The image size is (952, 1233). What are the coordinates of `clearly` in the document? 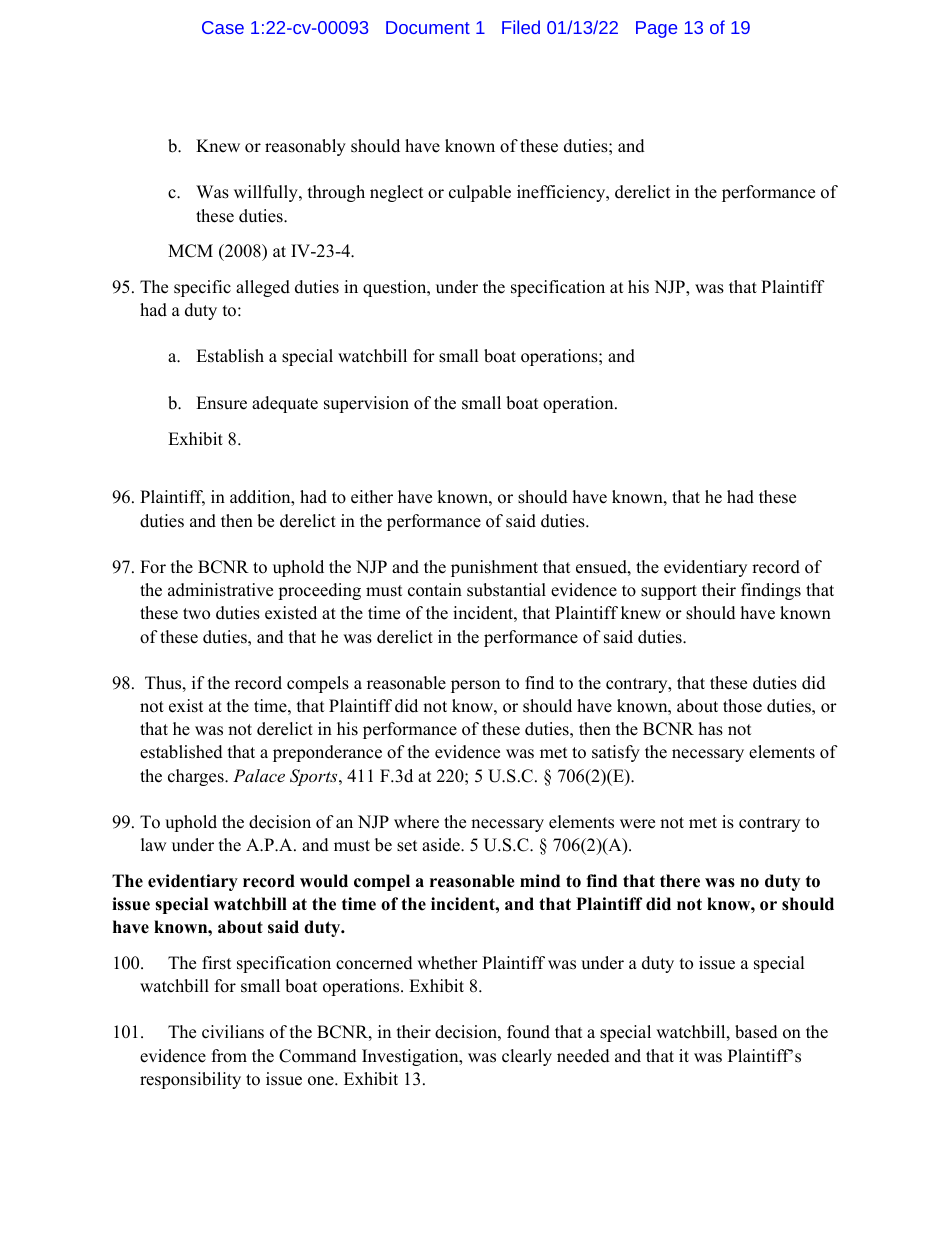 It's located at (527, 1057).
